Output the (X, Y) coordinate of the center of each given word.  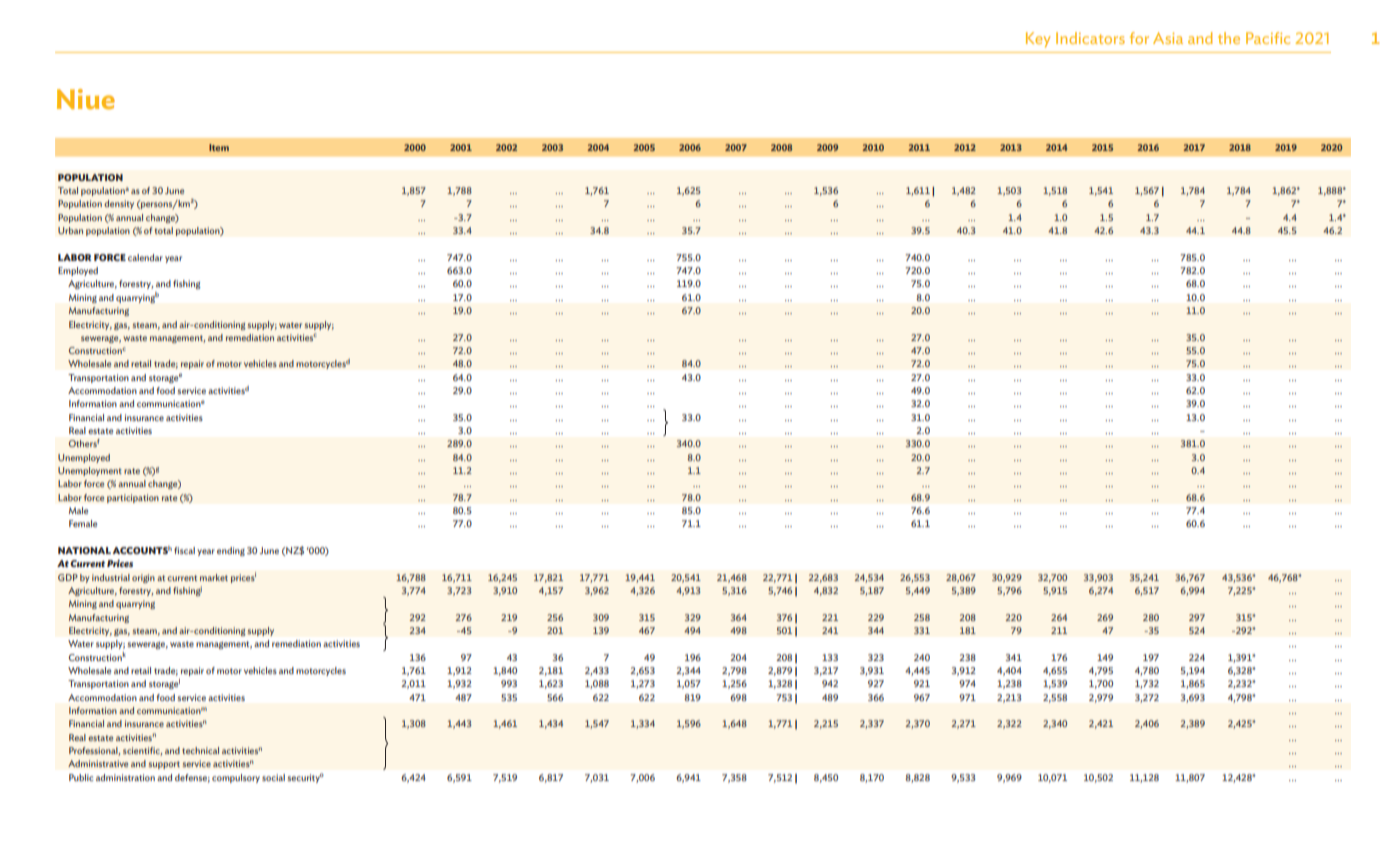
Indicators (1090, 38)
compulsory (236, 778)
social (273, 777)
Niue (86, 99)
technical (200, 750)
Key (1038, 40)
